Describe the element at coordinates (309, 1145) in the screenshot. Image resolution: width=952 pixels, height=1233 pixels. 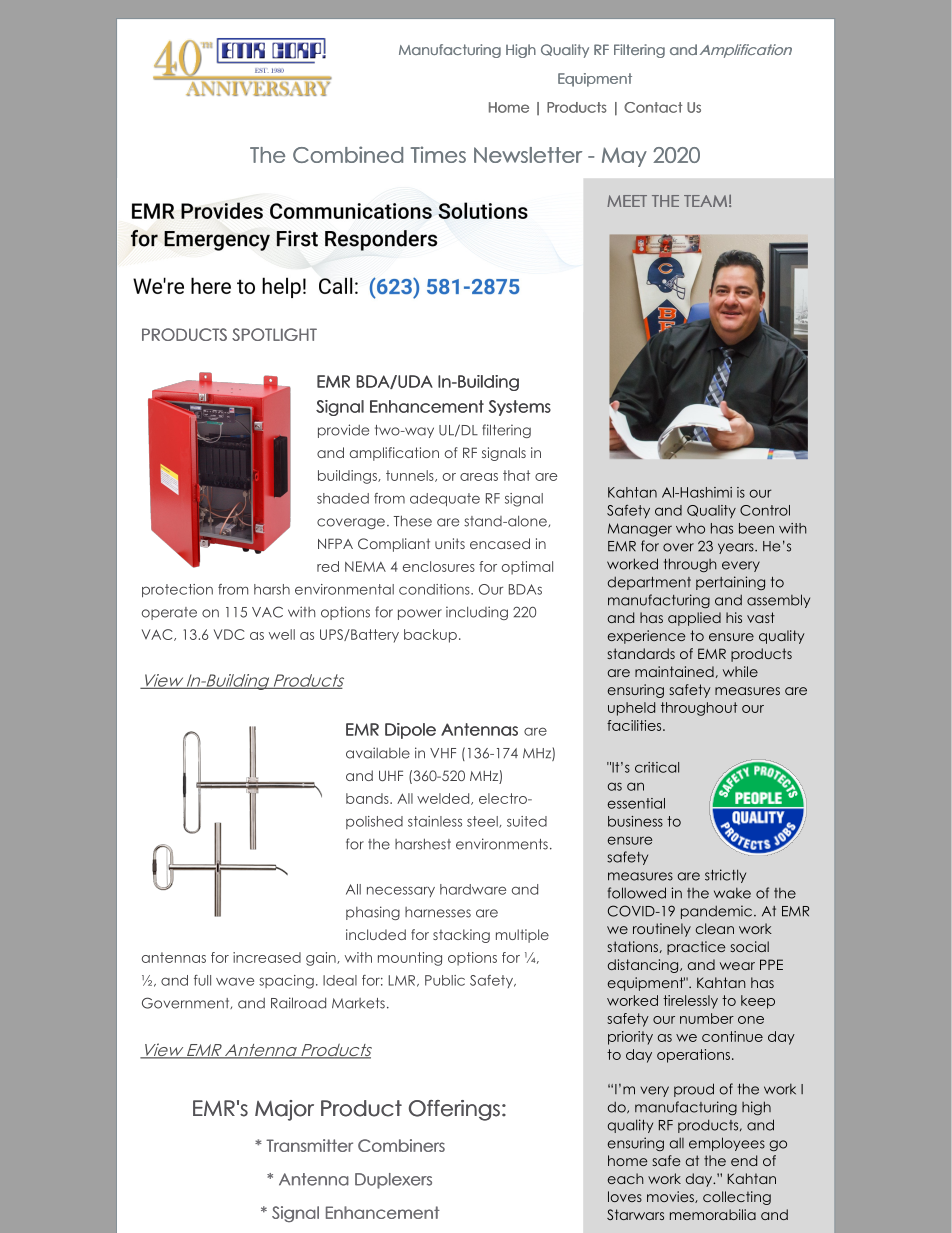
I see `Transmitter` at that location.
